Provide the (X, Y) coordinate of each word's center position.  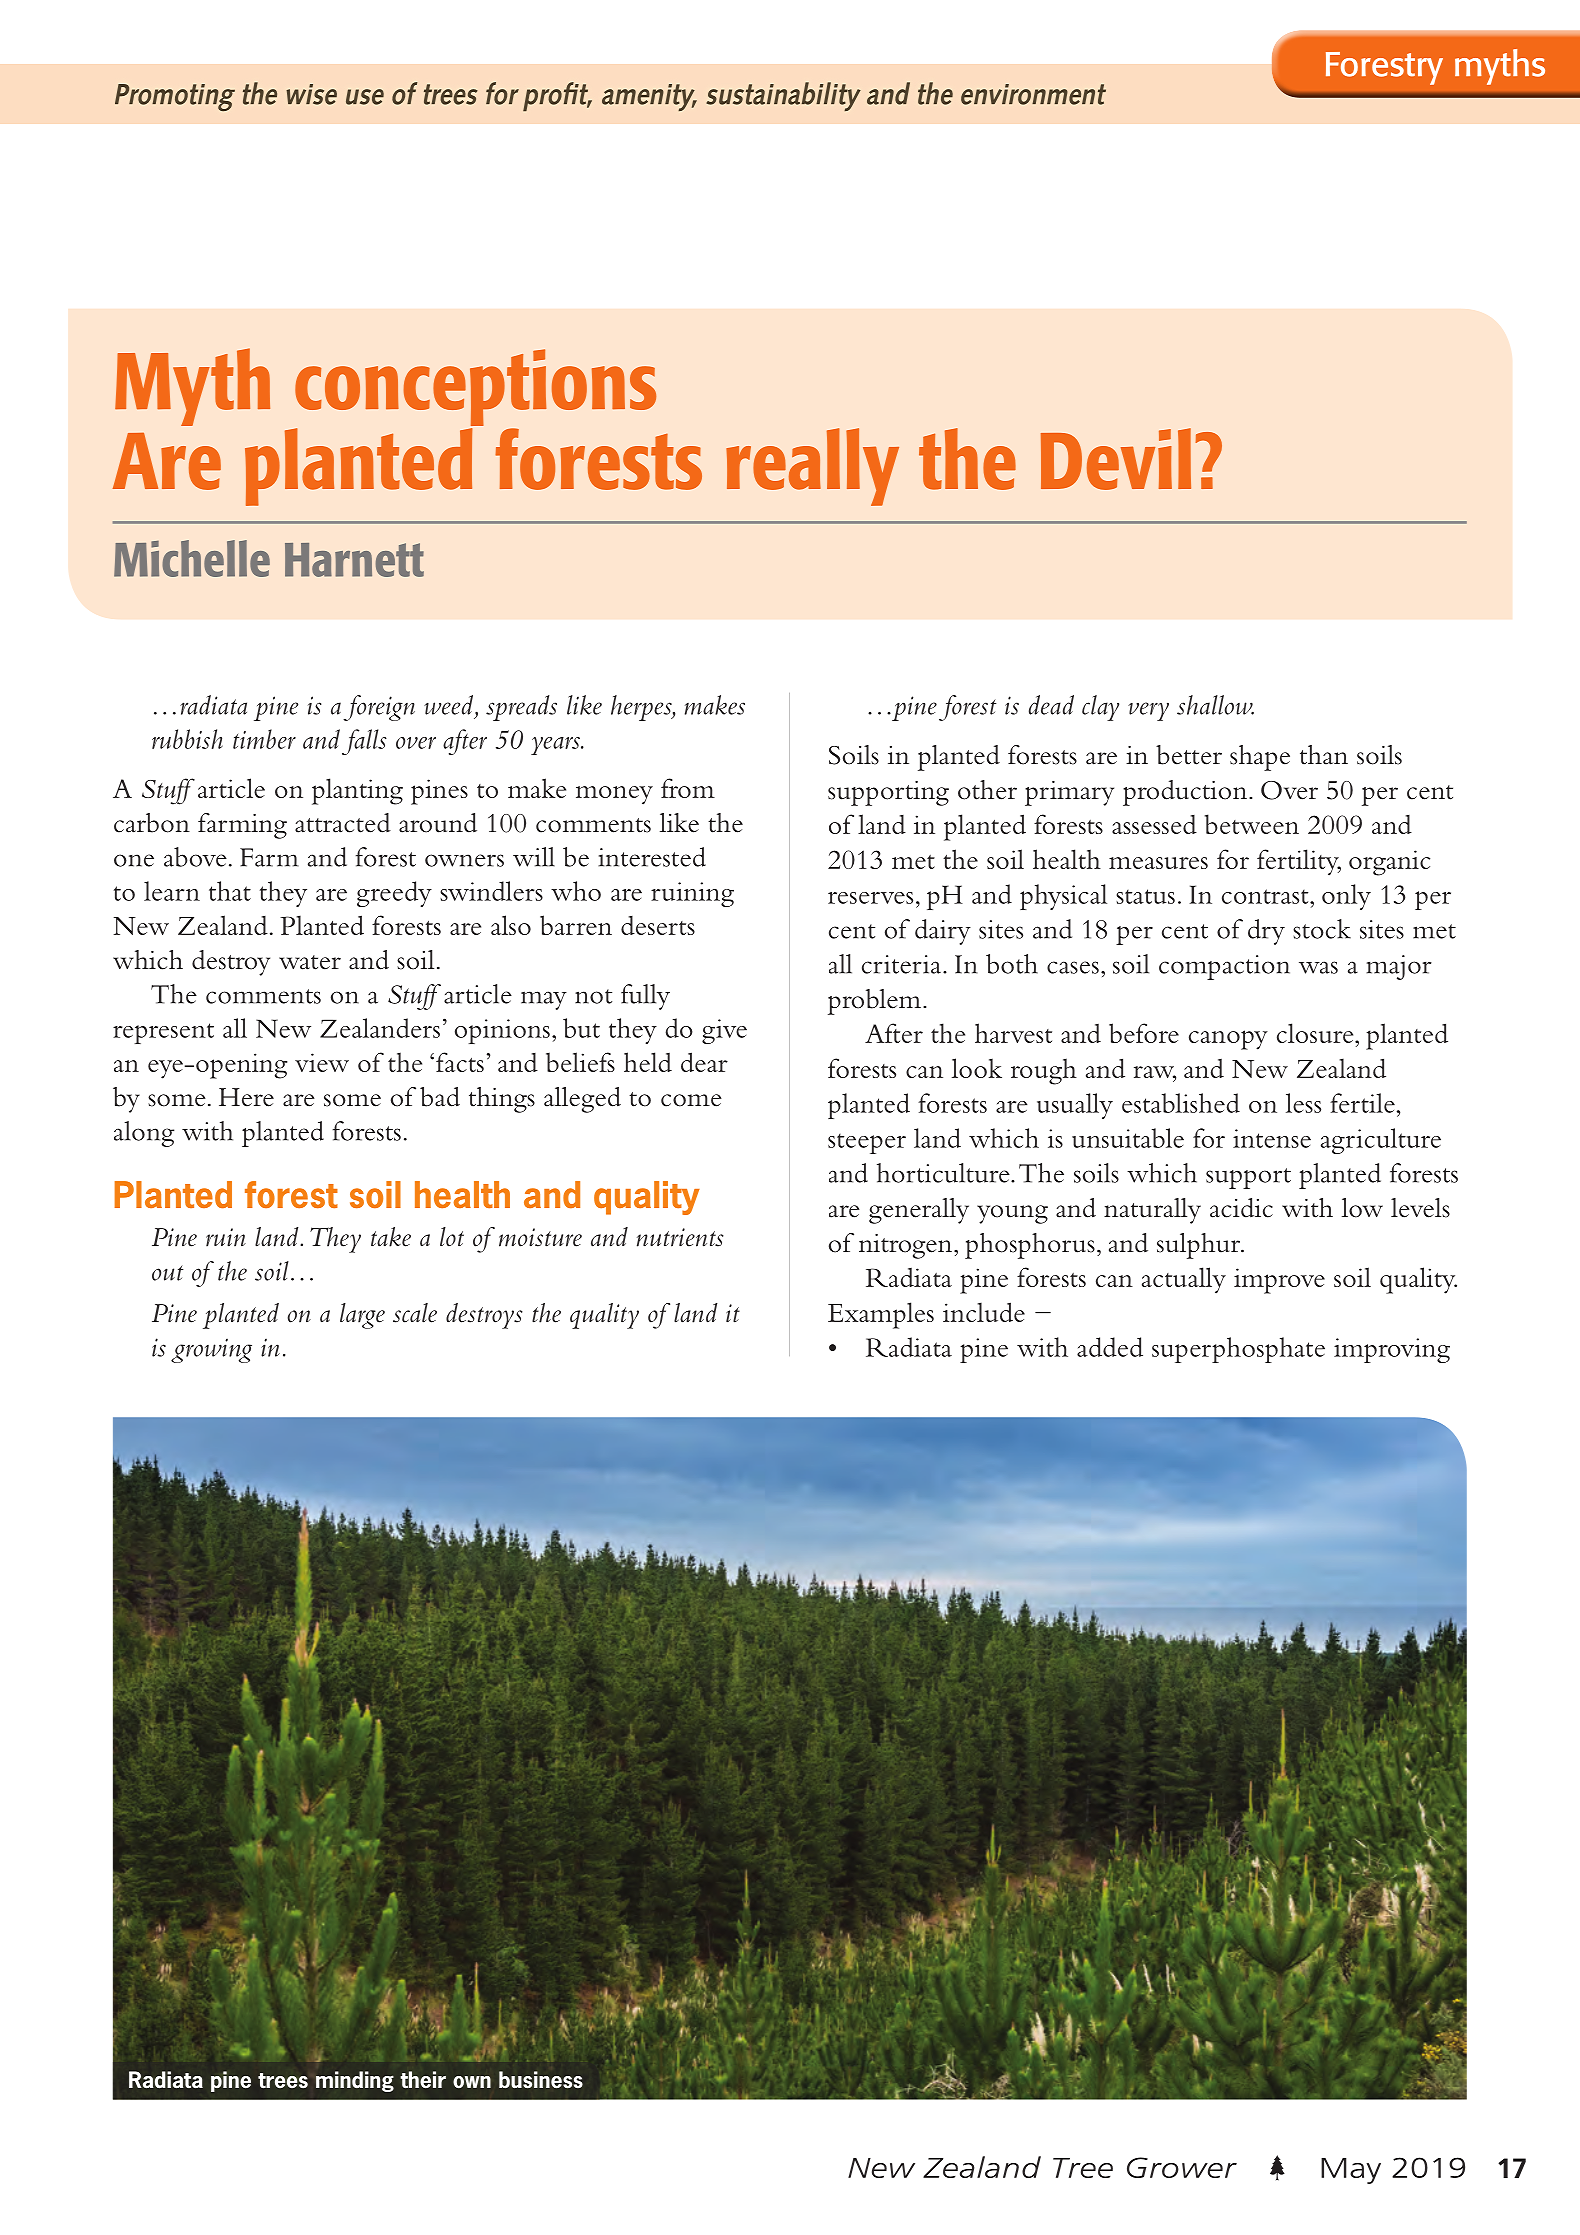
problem (876, 1002)
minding (355, 2081)
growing (211, 1350)
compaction (1224, 967)
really (812, 467)
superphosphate (1238, 1350)
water (310, 962)
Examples (881, 1315)
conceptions (475, 389)
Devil (1116, 459)
